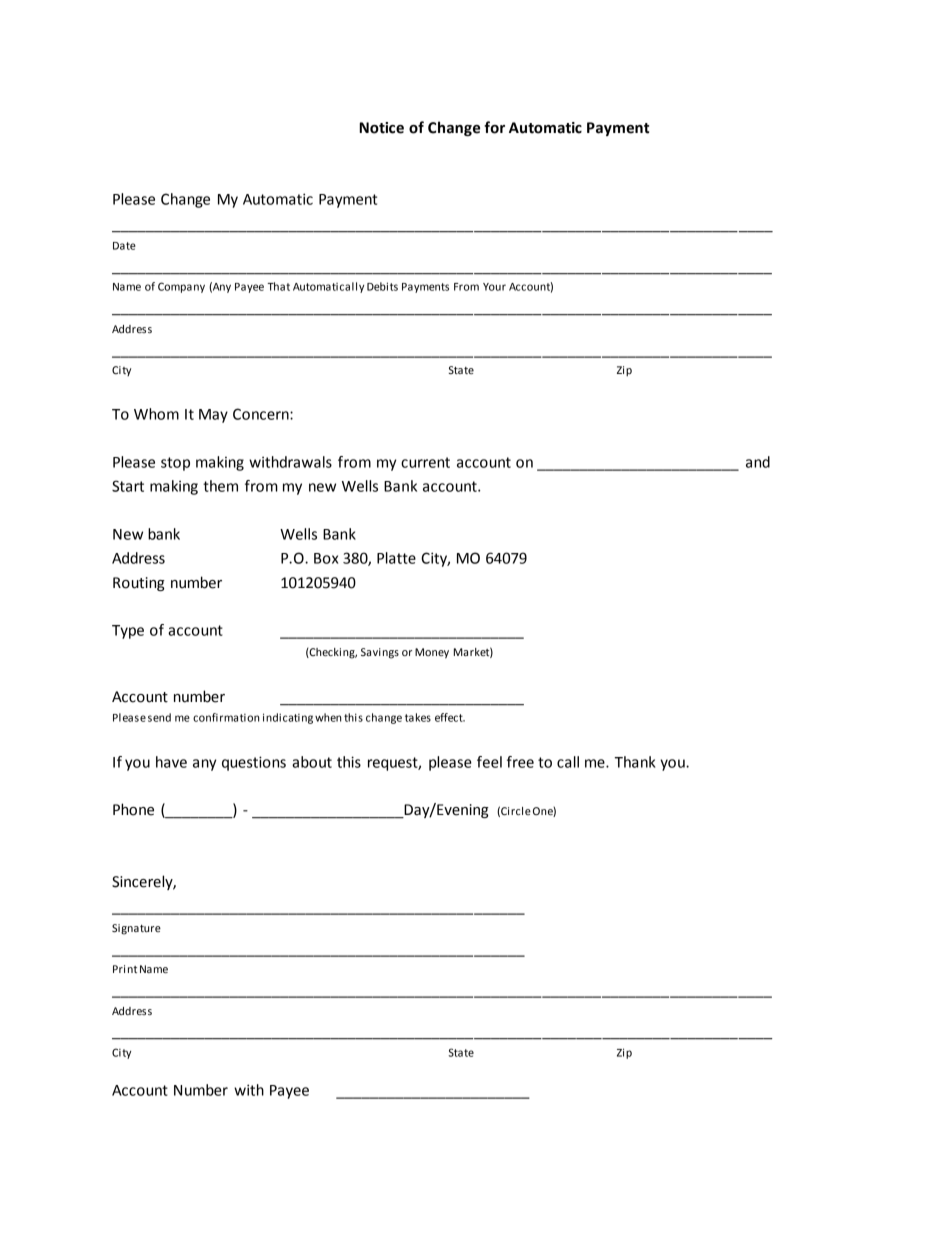 The width and height of the screenshot is (952, 1233). What do you see at coordinates (171, 762) in the screenshot?
I see `have` at bounding box center [171, 762].
